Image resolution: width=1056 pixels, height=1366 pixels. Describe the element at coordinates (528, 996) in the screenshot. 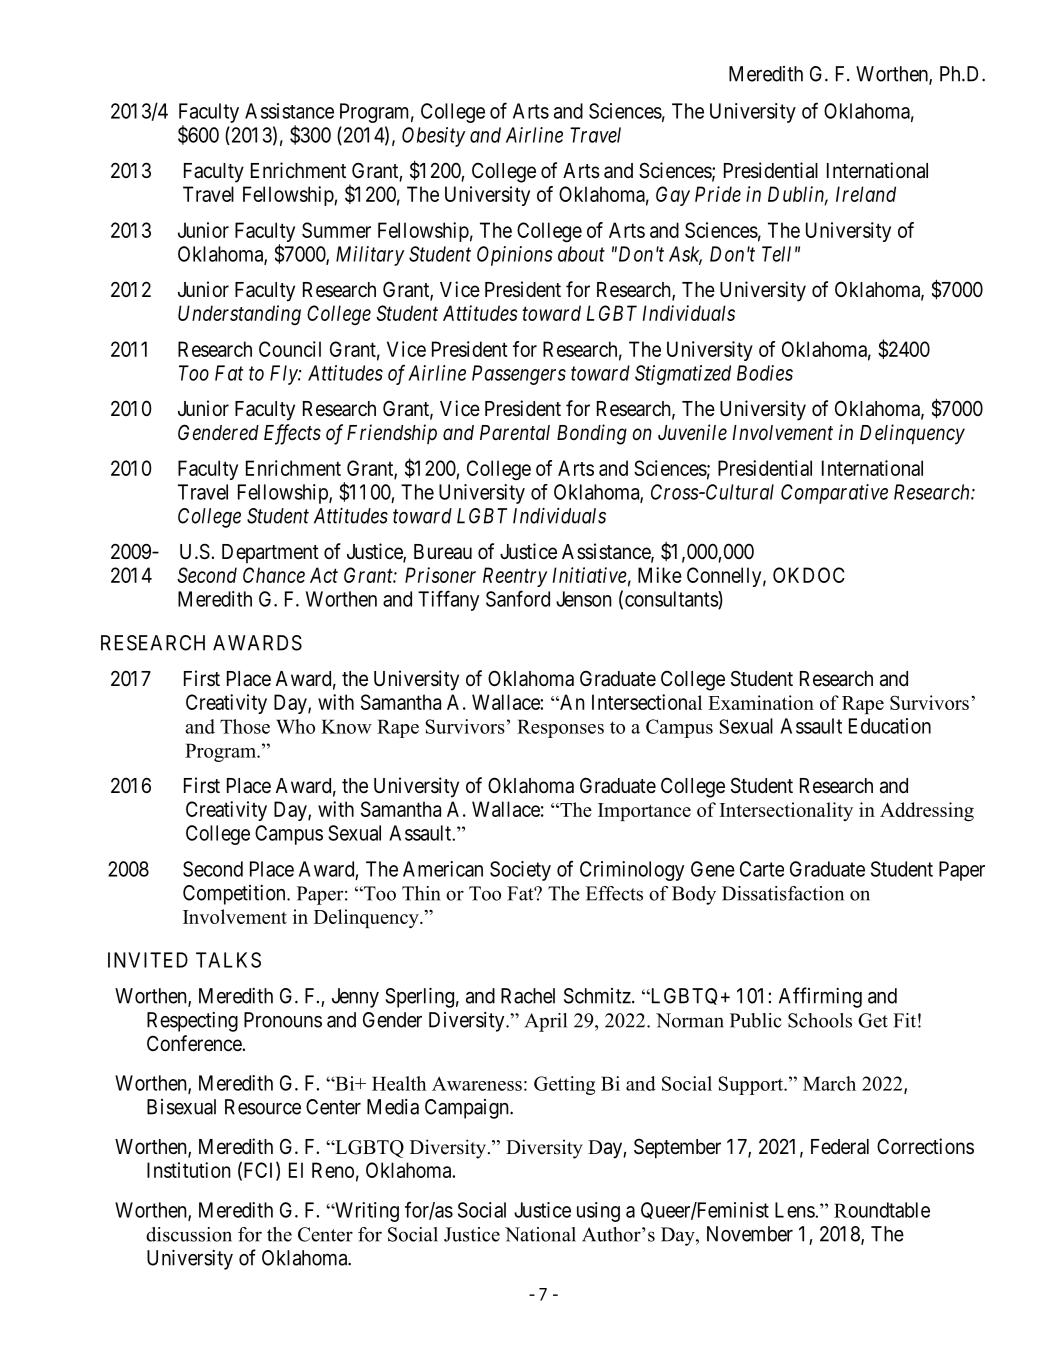

I see `Rachel` at that location.
